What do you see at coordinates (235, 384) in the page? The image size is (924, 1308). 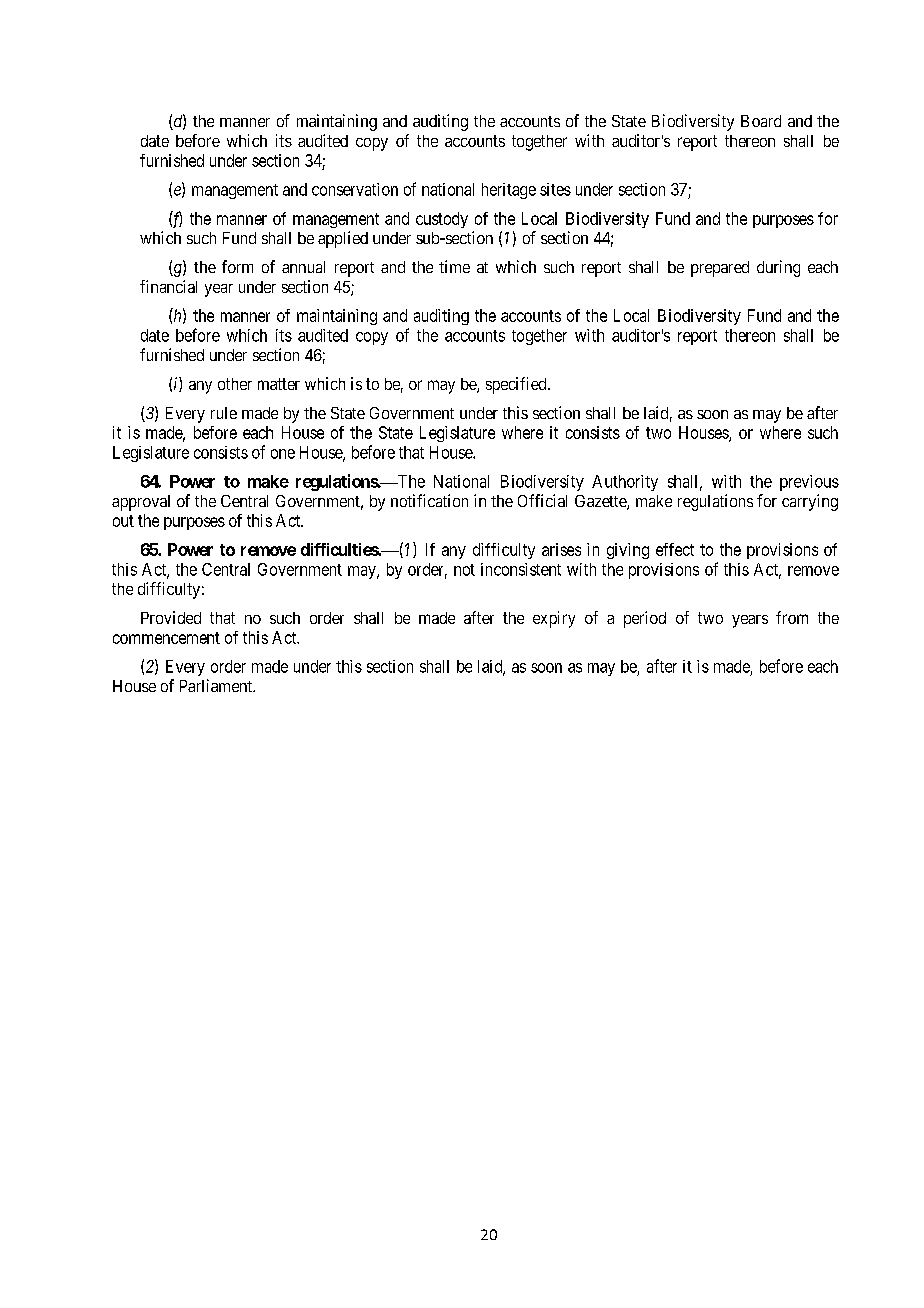 I see `other` at bounding box center [235, 384].
